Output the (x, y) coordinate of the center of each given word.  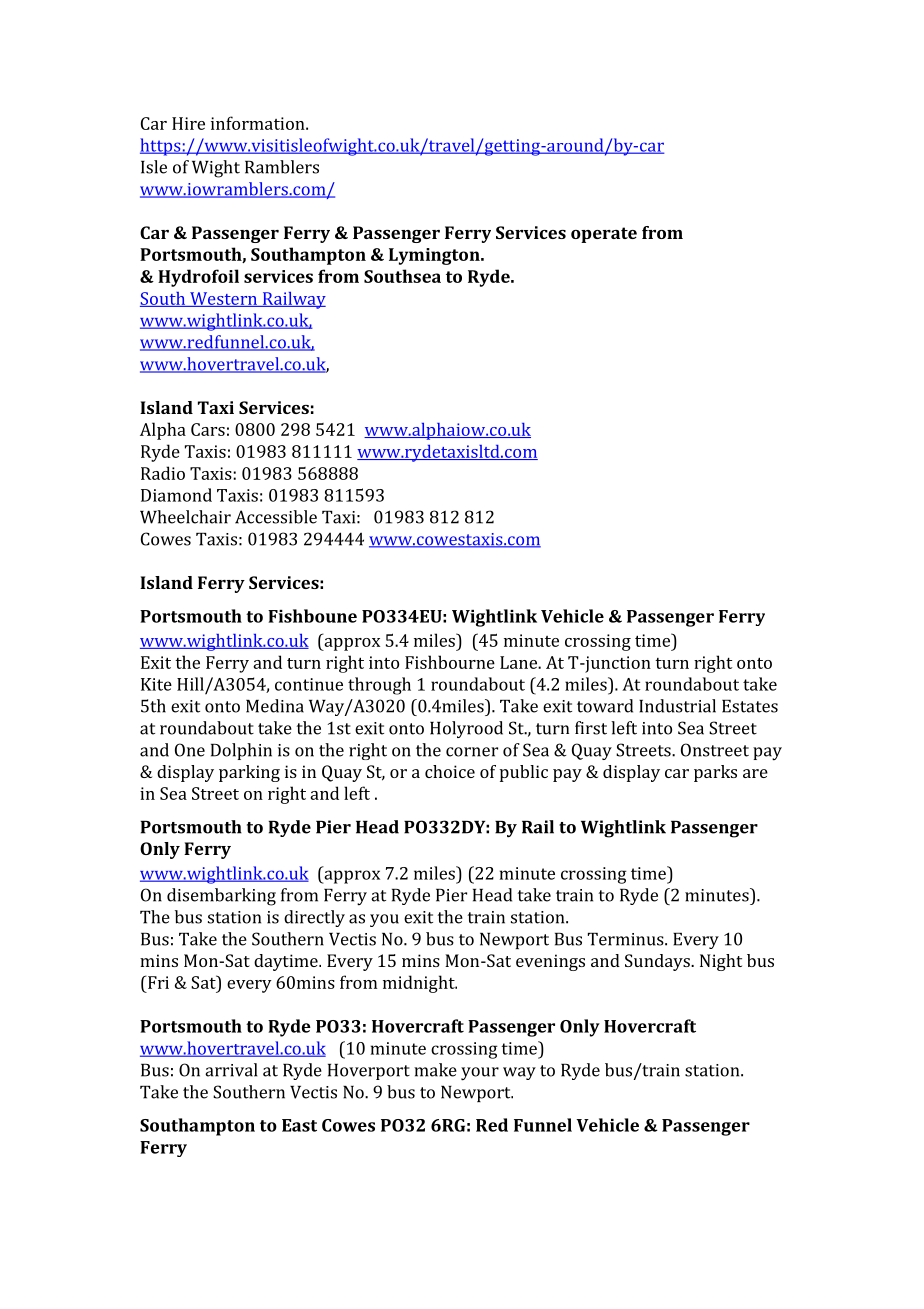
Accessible (276, 517)
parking (249, 773)
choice (450, 771)
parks (715, 773)
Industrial (677, 706)
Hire (188, 123)
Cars (208, 429)
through (379, 686)
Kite (156, 684)
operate (604, 235)
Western (224, 299)
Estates (750, 706)
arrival (231, 1070)
